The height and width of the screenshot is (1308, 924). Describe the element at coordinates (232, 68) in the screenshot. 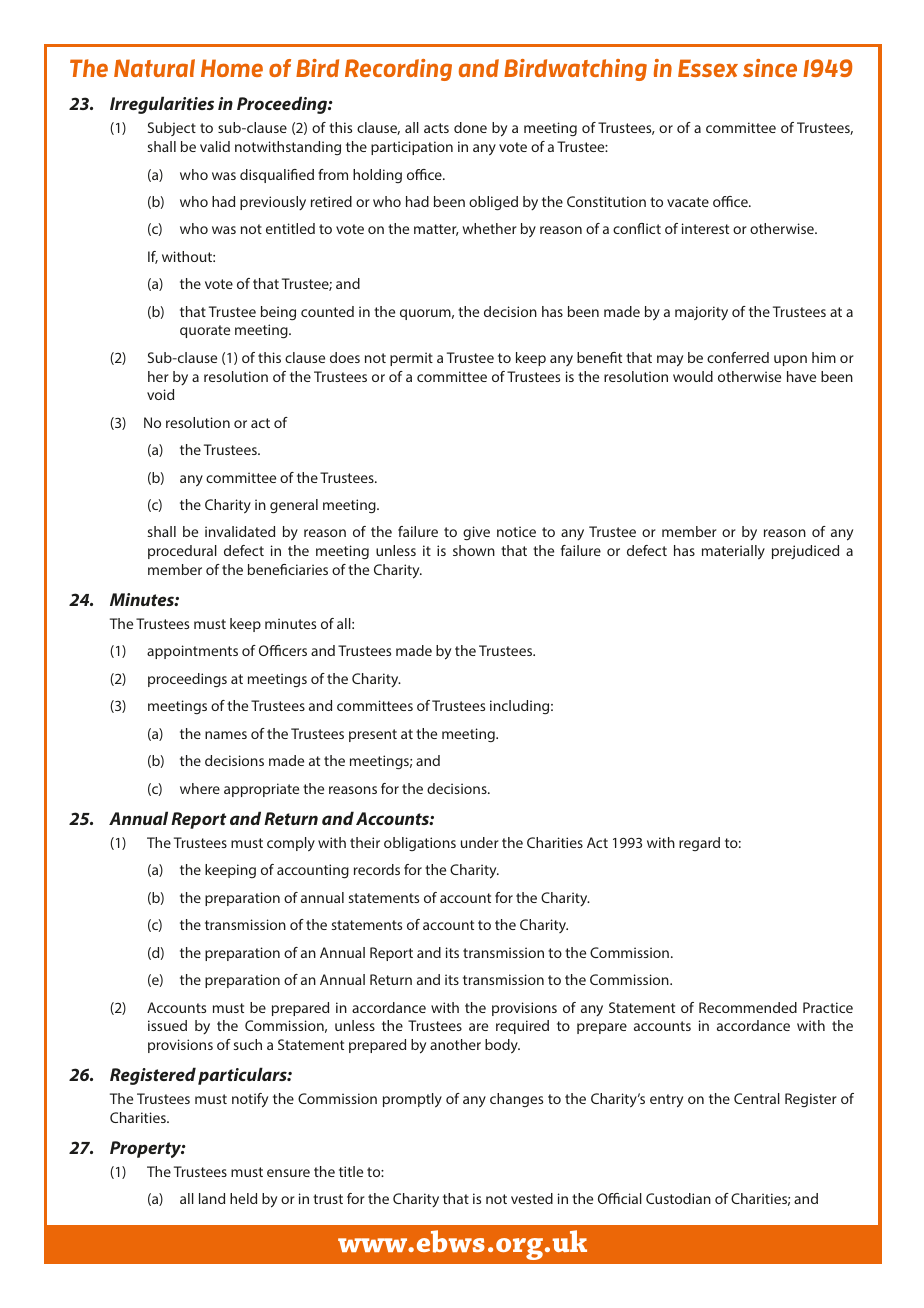

I see `Home` at that location.
